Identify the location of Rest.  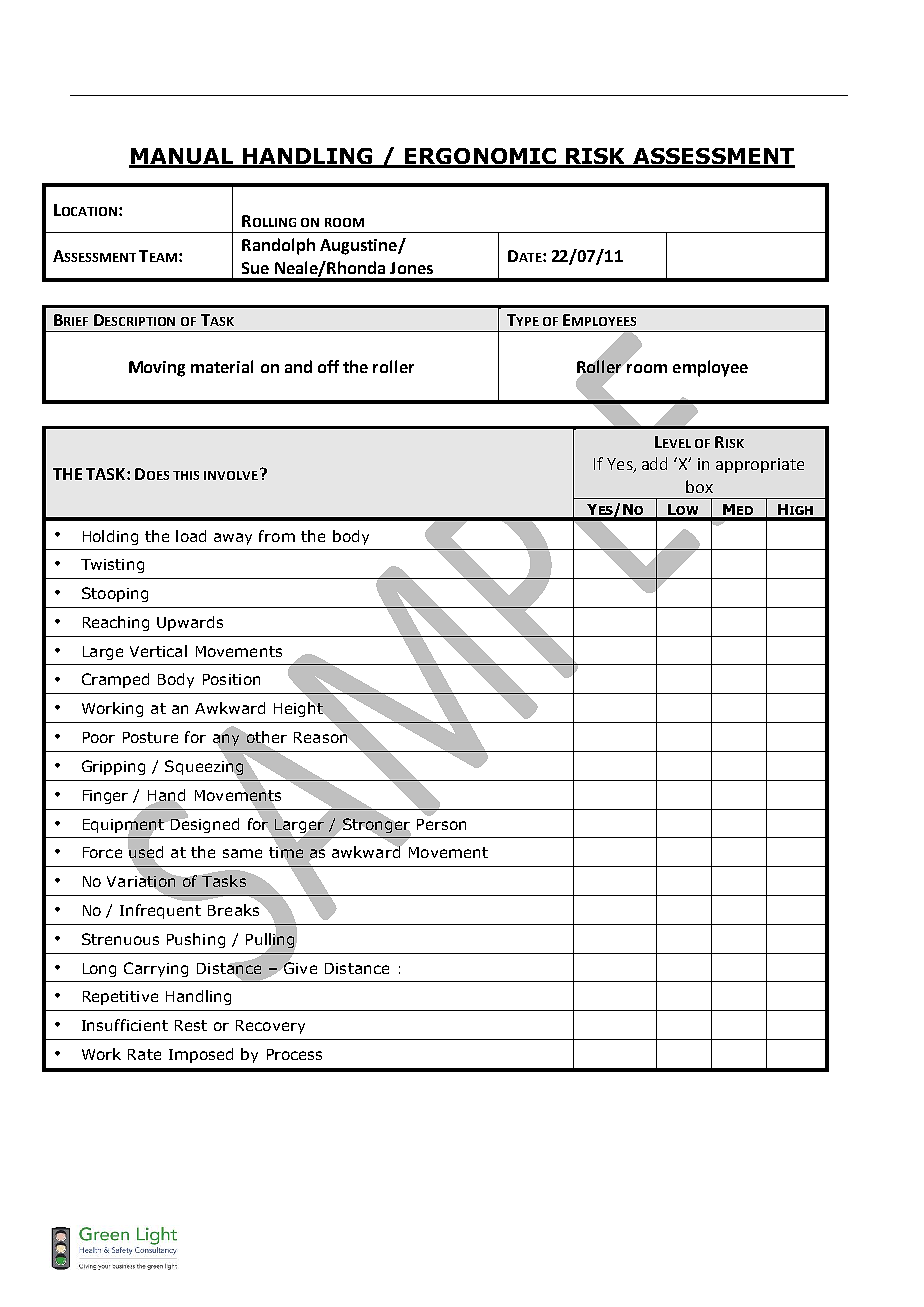
(191, 1025).
